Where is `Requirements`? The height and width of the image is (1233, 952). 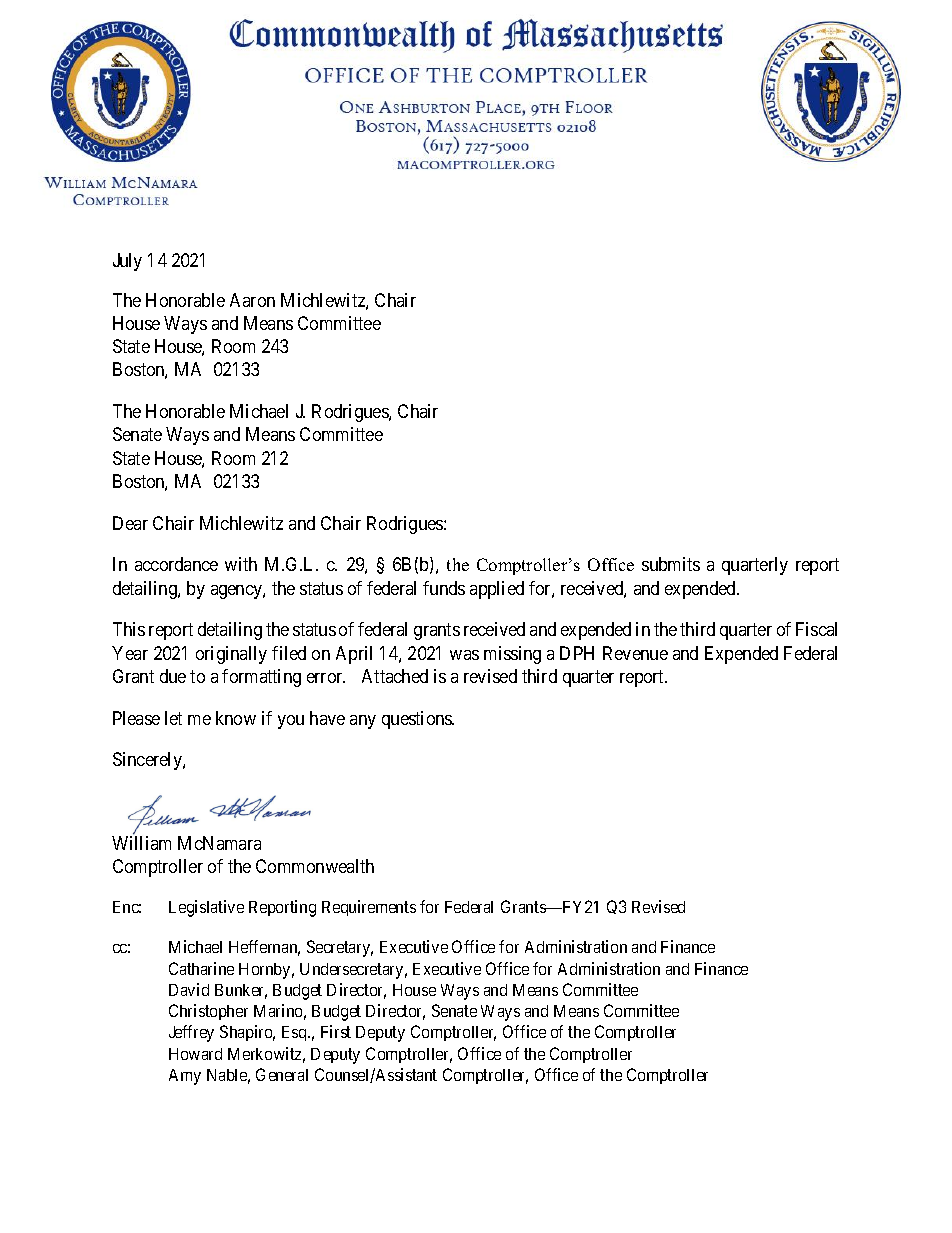 Requirements is located at coordinates (369, 908).
